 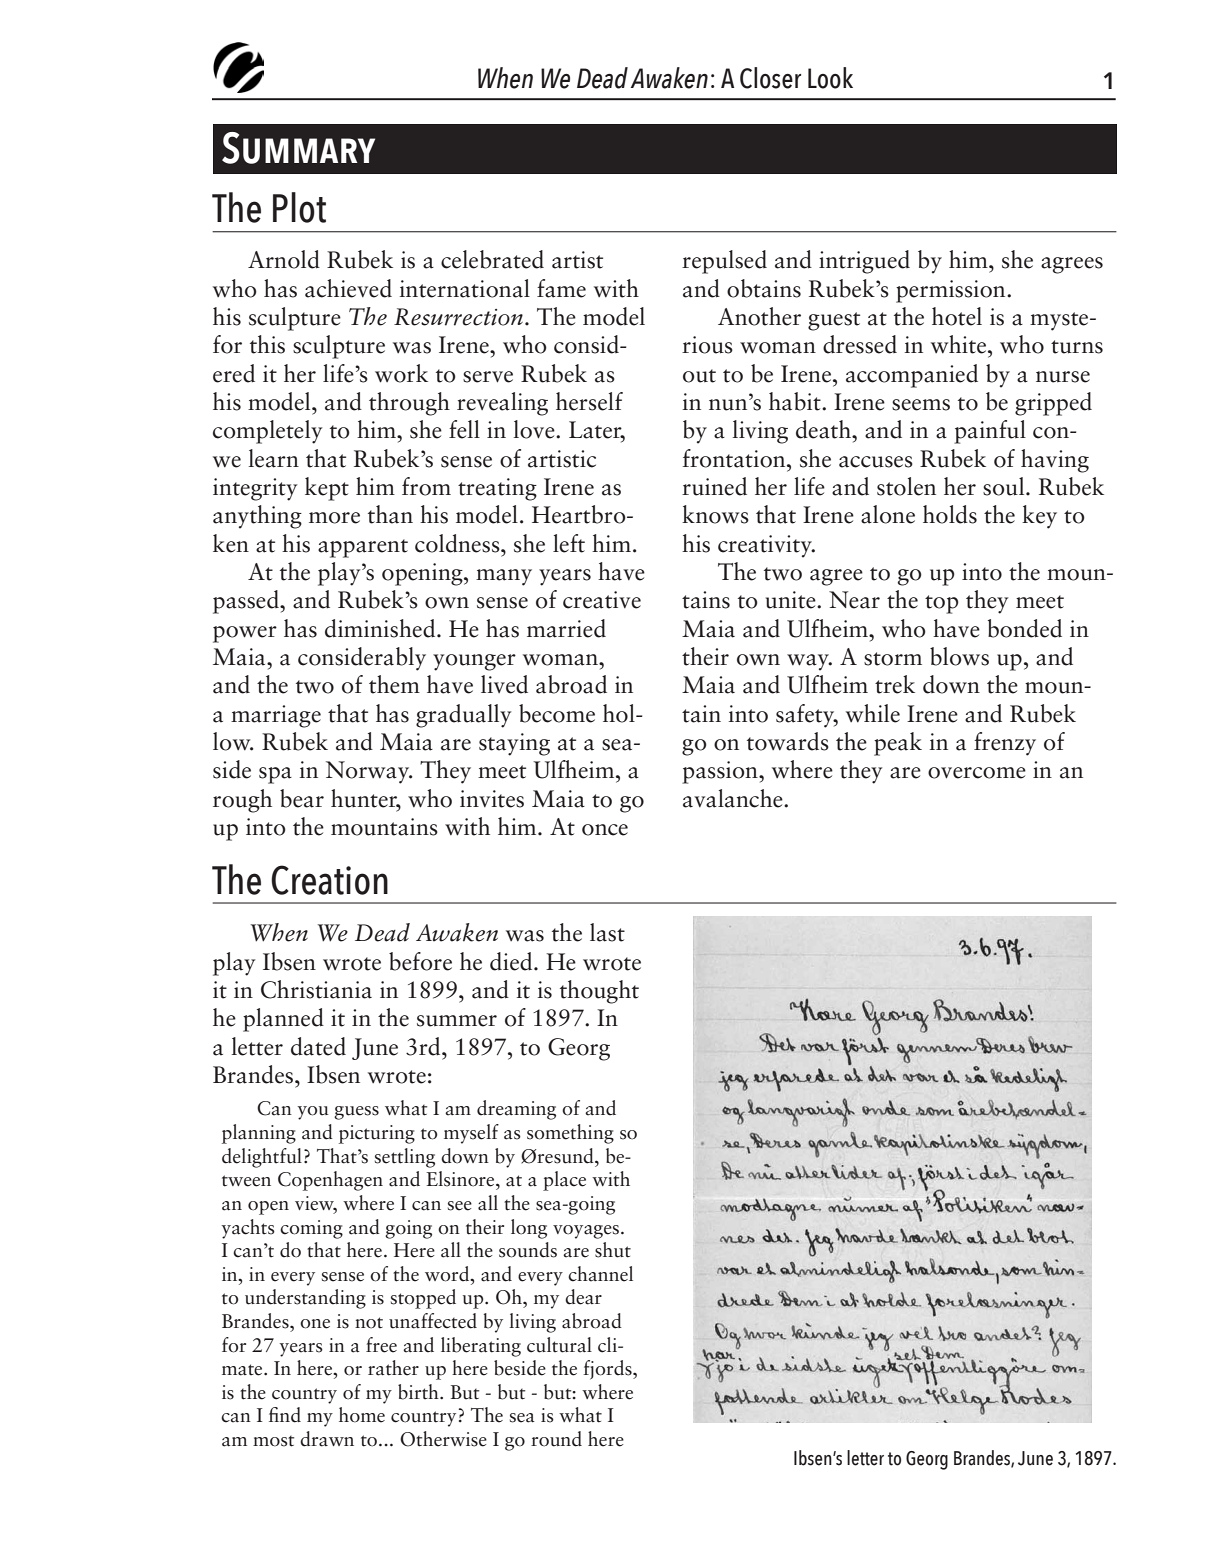 What do you see at coordinates (369, 772) in the screenshot?
I see `Norway` at bounding box center [369, 772].
